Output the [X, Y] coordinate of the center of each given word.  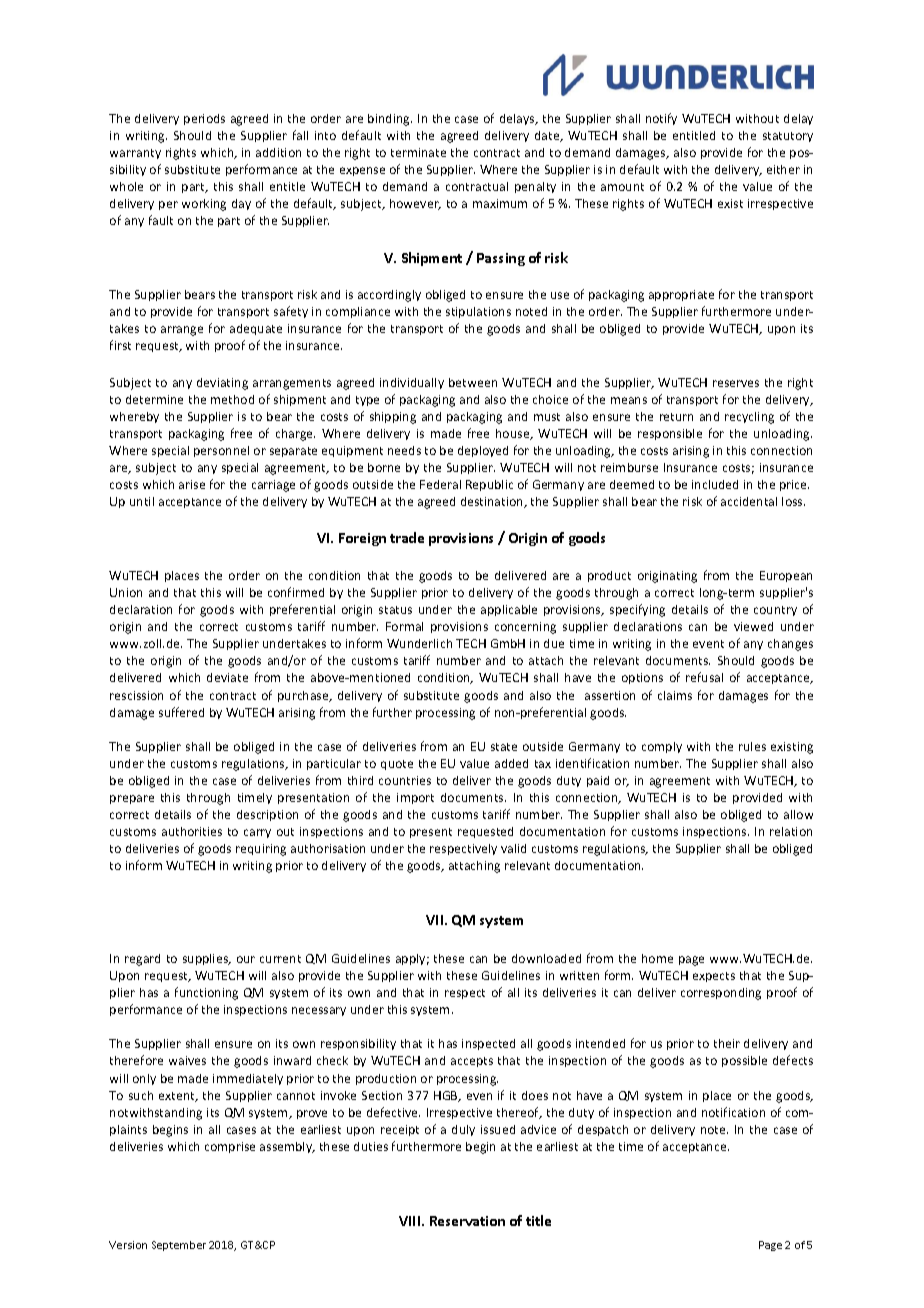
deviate [227, 677]
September [179, 1246]
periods [204, 119]
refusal [704, 677]
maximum [500, 203]
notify [661, 119]
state [504, 747]
